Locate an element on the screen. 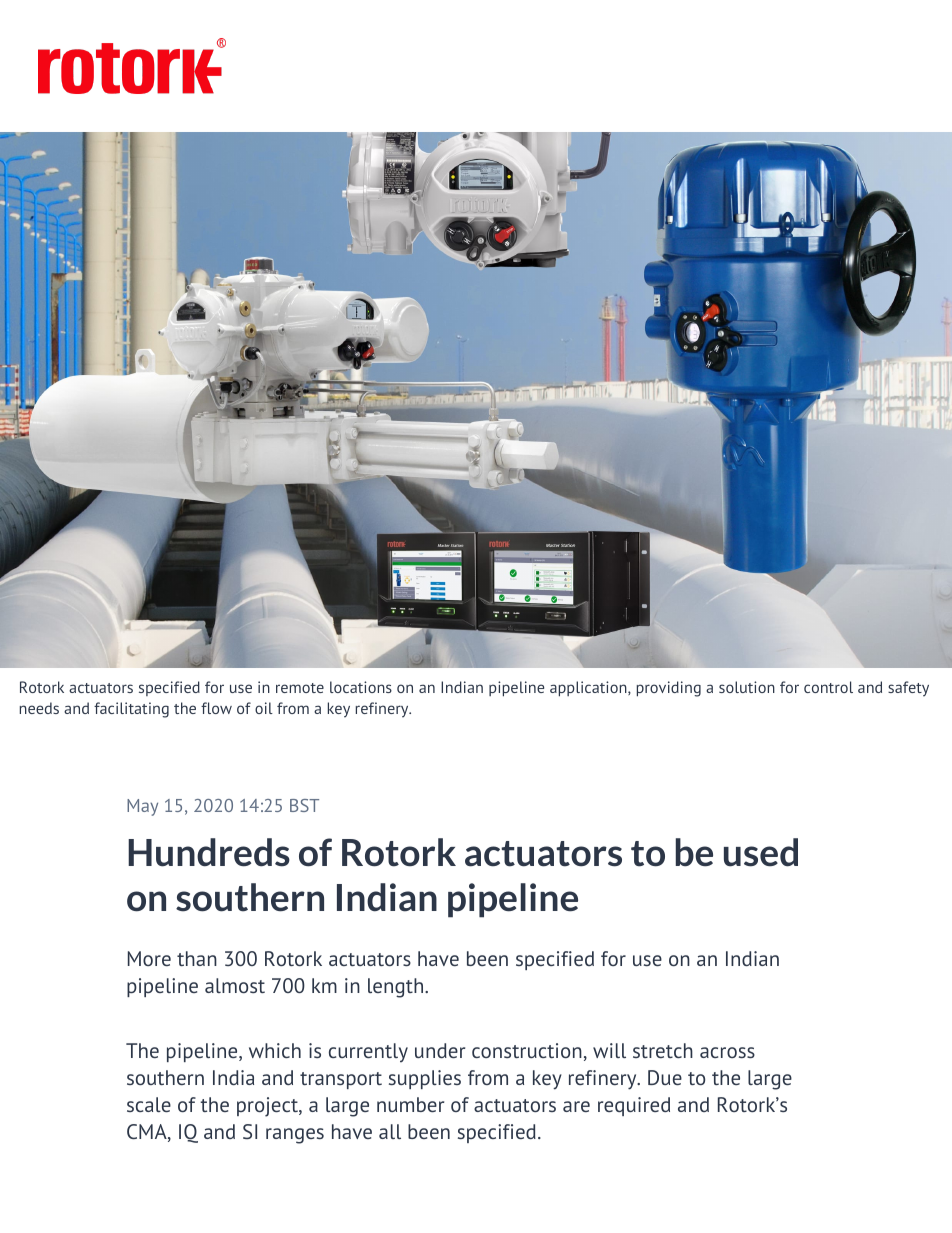 Image resolution: width=952 pixels, height=1233 pixels. Hundreds is located at coordinates (209, 852).
